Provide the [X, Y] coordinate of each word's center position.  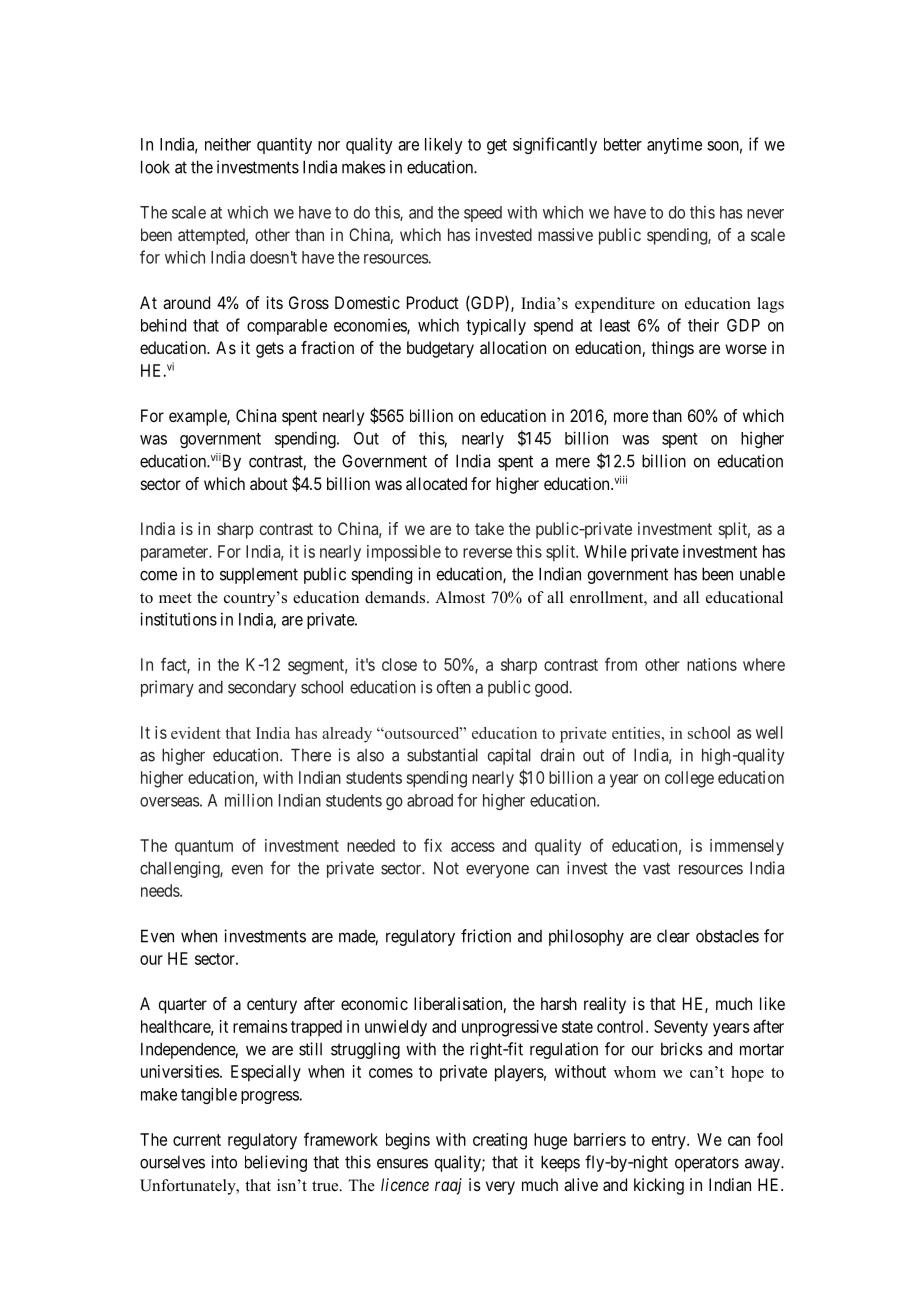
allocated [436, 483]
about [269, 483]
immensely [747, 847]
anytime [674, 145]
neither [228, 144]
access [473, 847]
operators [707, 1164]
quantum [204, 848]
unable [762, 574]
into [224, 1162]
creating [500, 1141]
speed [483, 214]
